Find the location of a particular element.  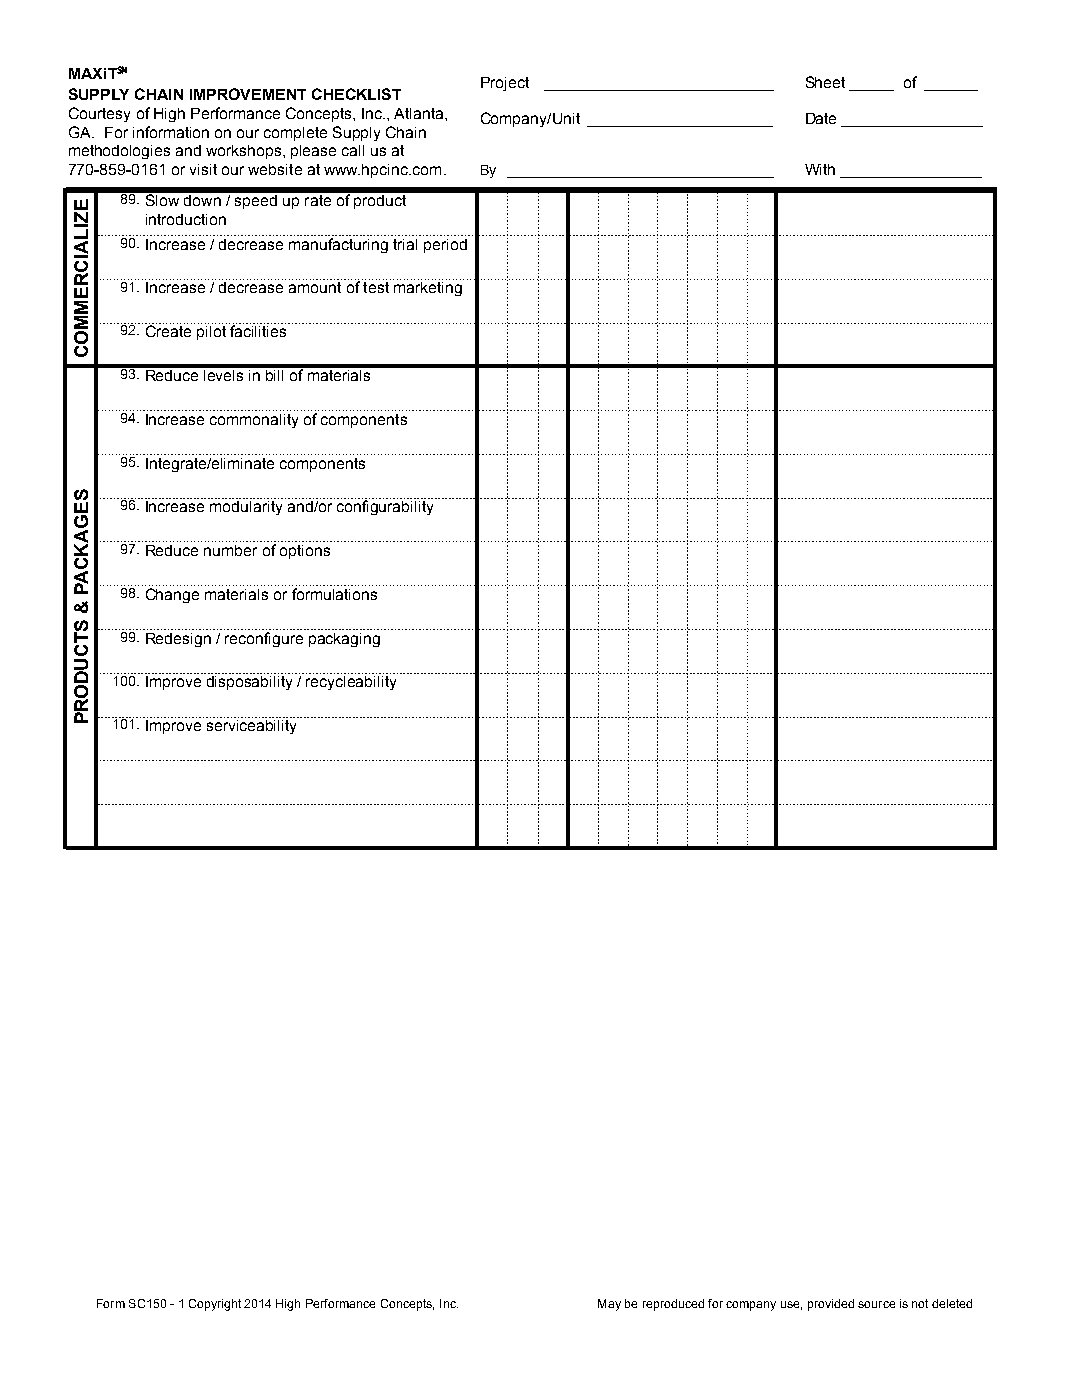

Project is located at coordinates (505, 84).
